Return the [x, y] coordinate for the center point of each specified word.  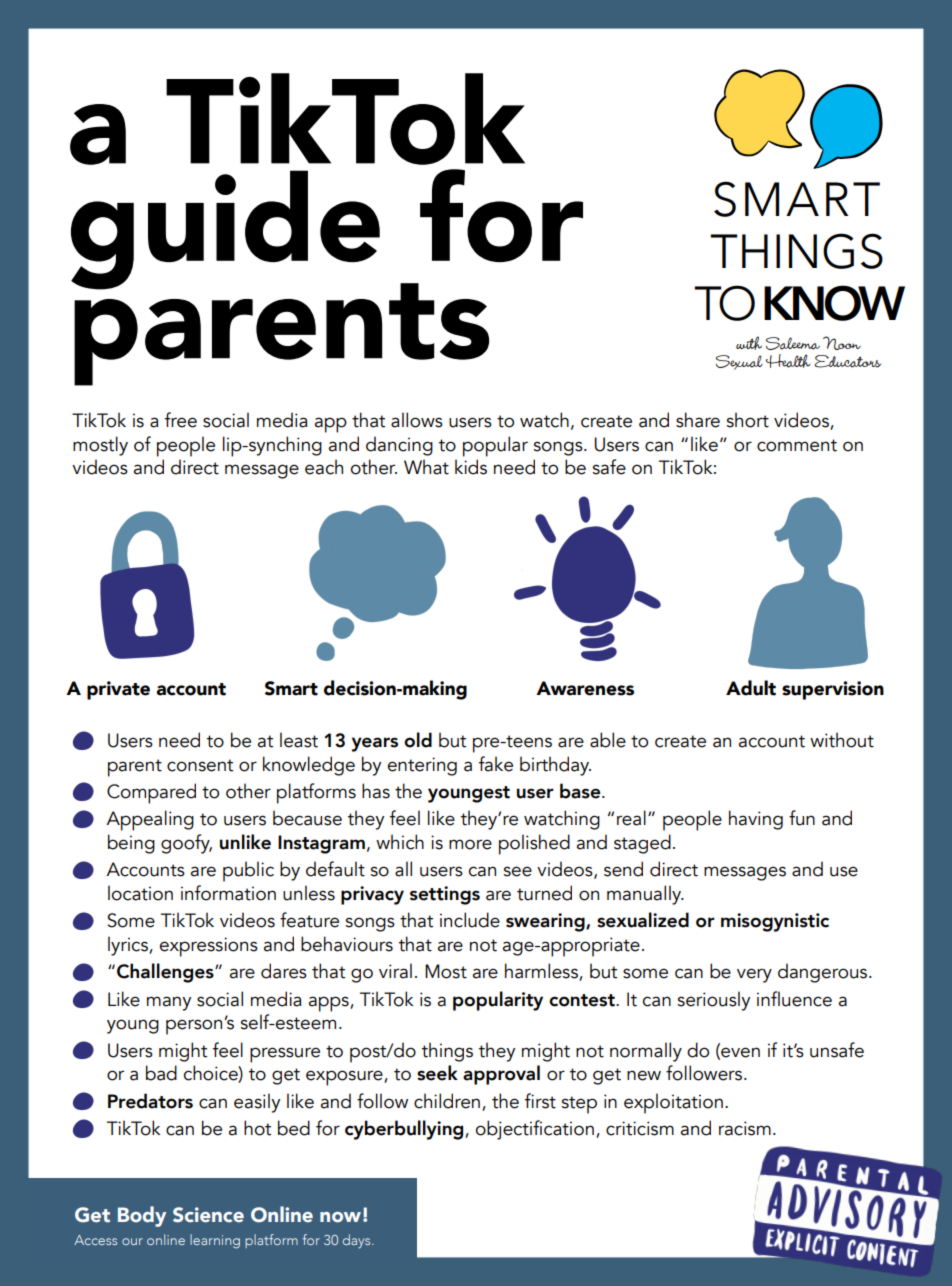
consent [200, 765]
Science [208, 1215]
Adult [751, 688]
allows [417, 420]
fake [496, 764]
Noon [842, 343]
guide [225, 230]
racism [745, 1128]
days [358, 1241]
